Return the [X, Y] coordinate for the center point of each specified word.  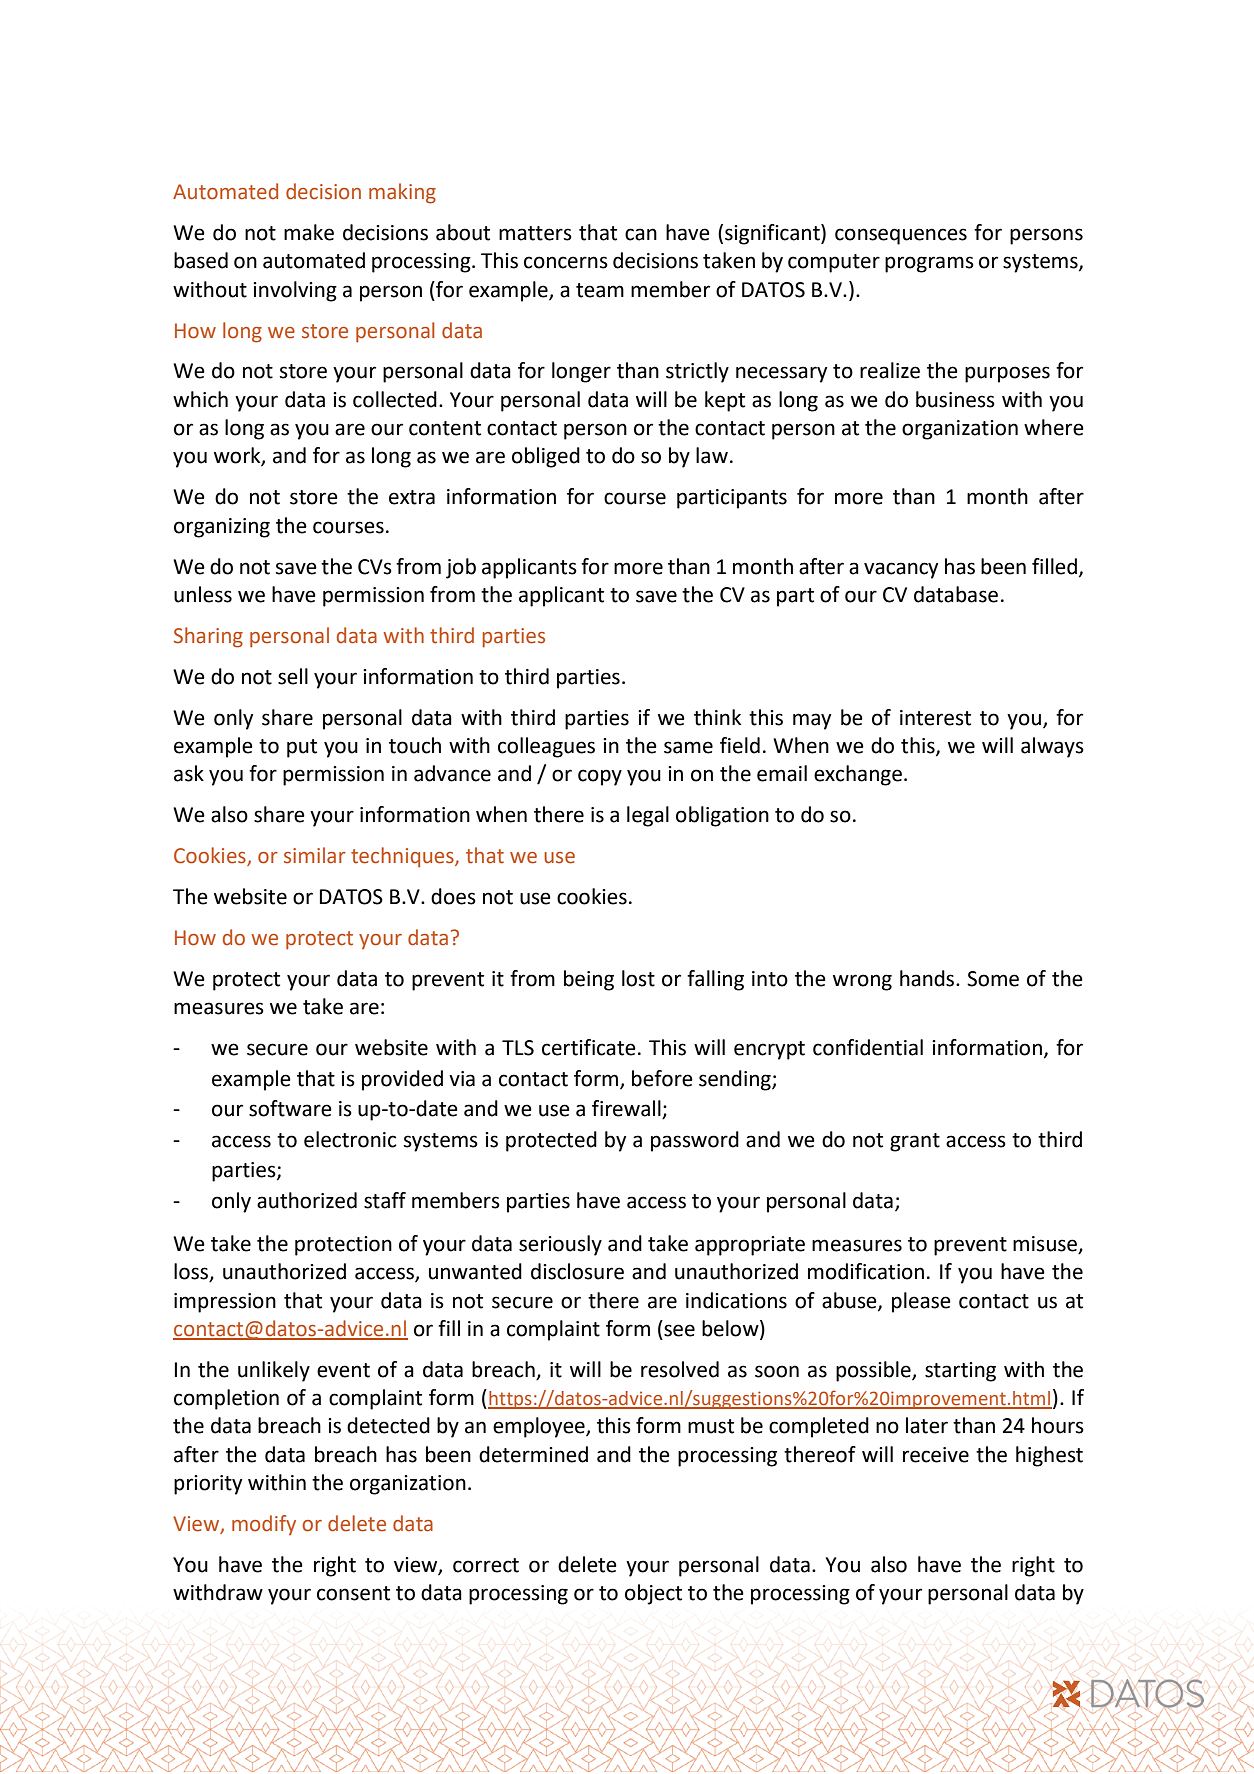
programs [929, 264]
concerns [566, 262]
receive [936, 1455]
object [653, 1594]
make [309, 232]
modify [264, 1525]
